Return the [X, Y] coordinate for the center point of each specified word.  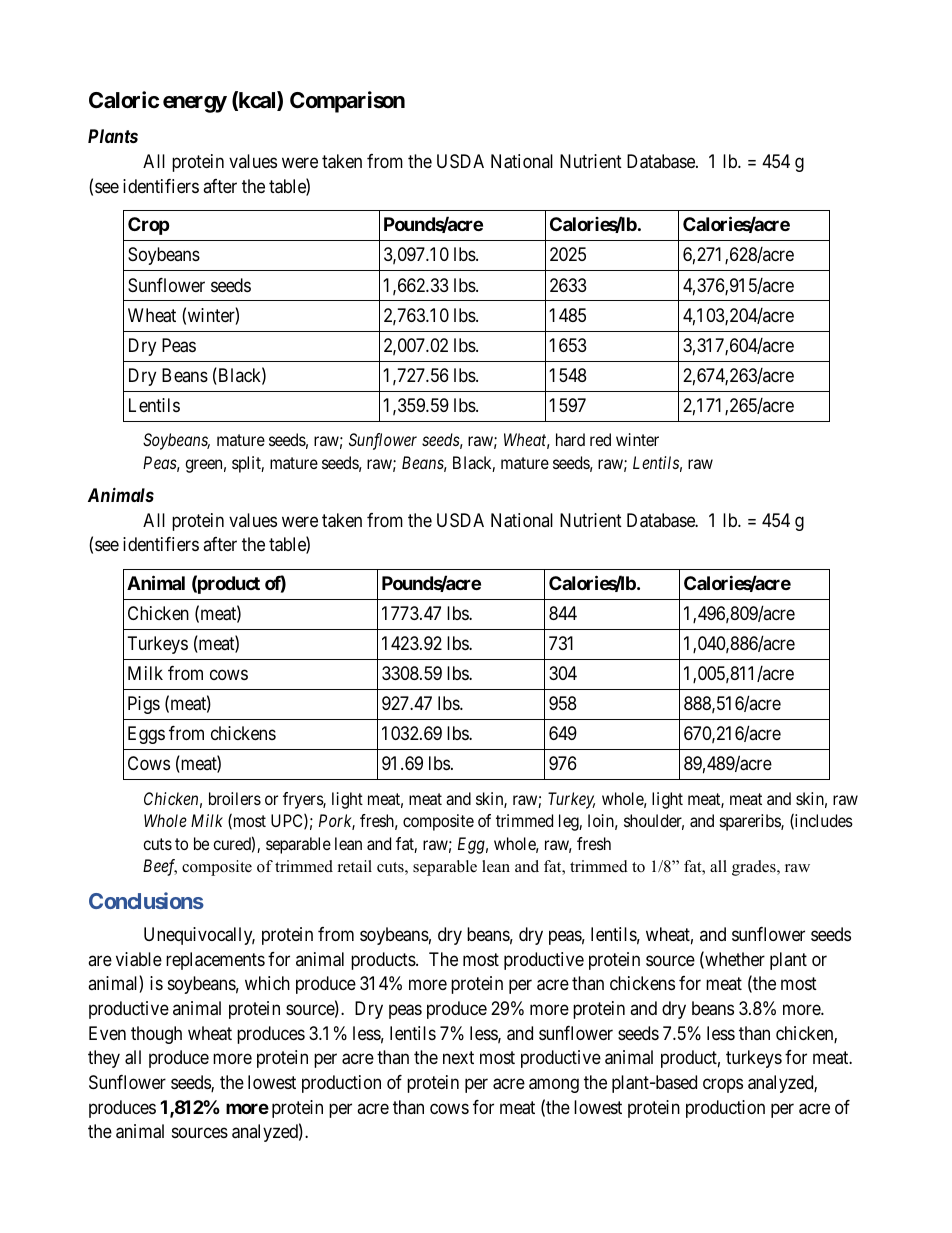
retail [355, 866]
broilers [235, 798]
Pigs [144, 705]
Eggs [146, 735]
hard [570, 439]
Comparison [347, 102]
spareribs [751, 822]
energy [195, 104]
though [156, 1035]
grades [755, 868]
